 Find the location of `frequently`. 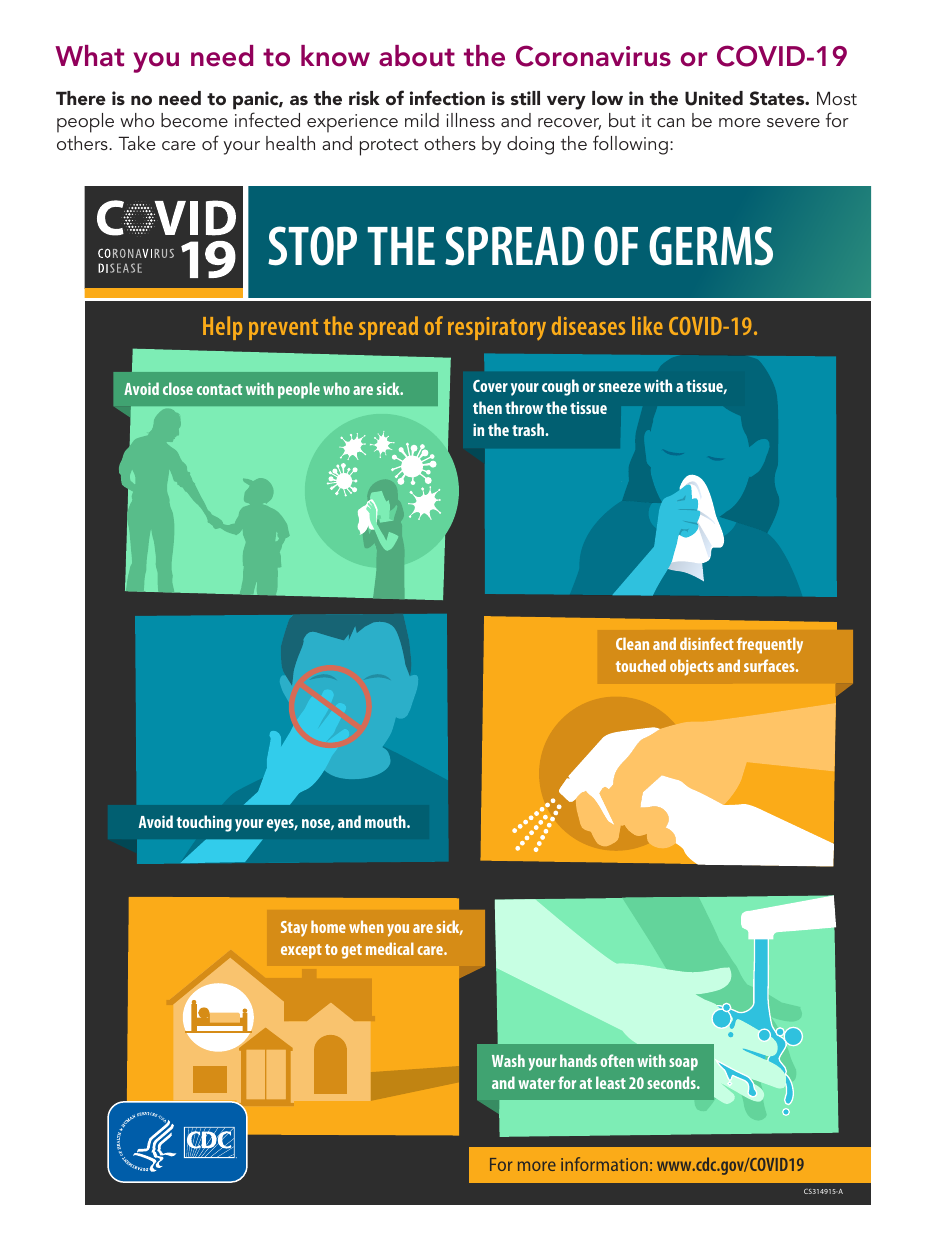

frequently is located at coordinates (770, 645).
